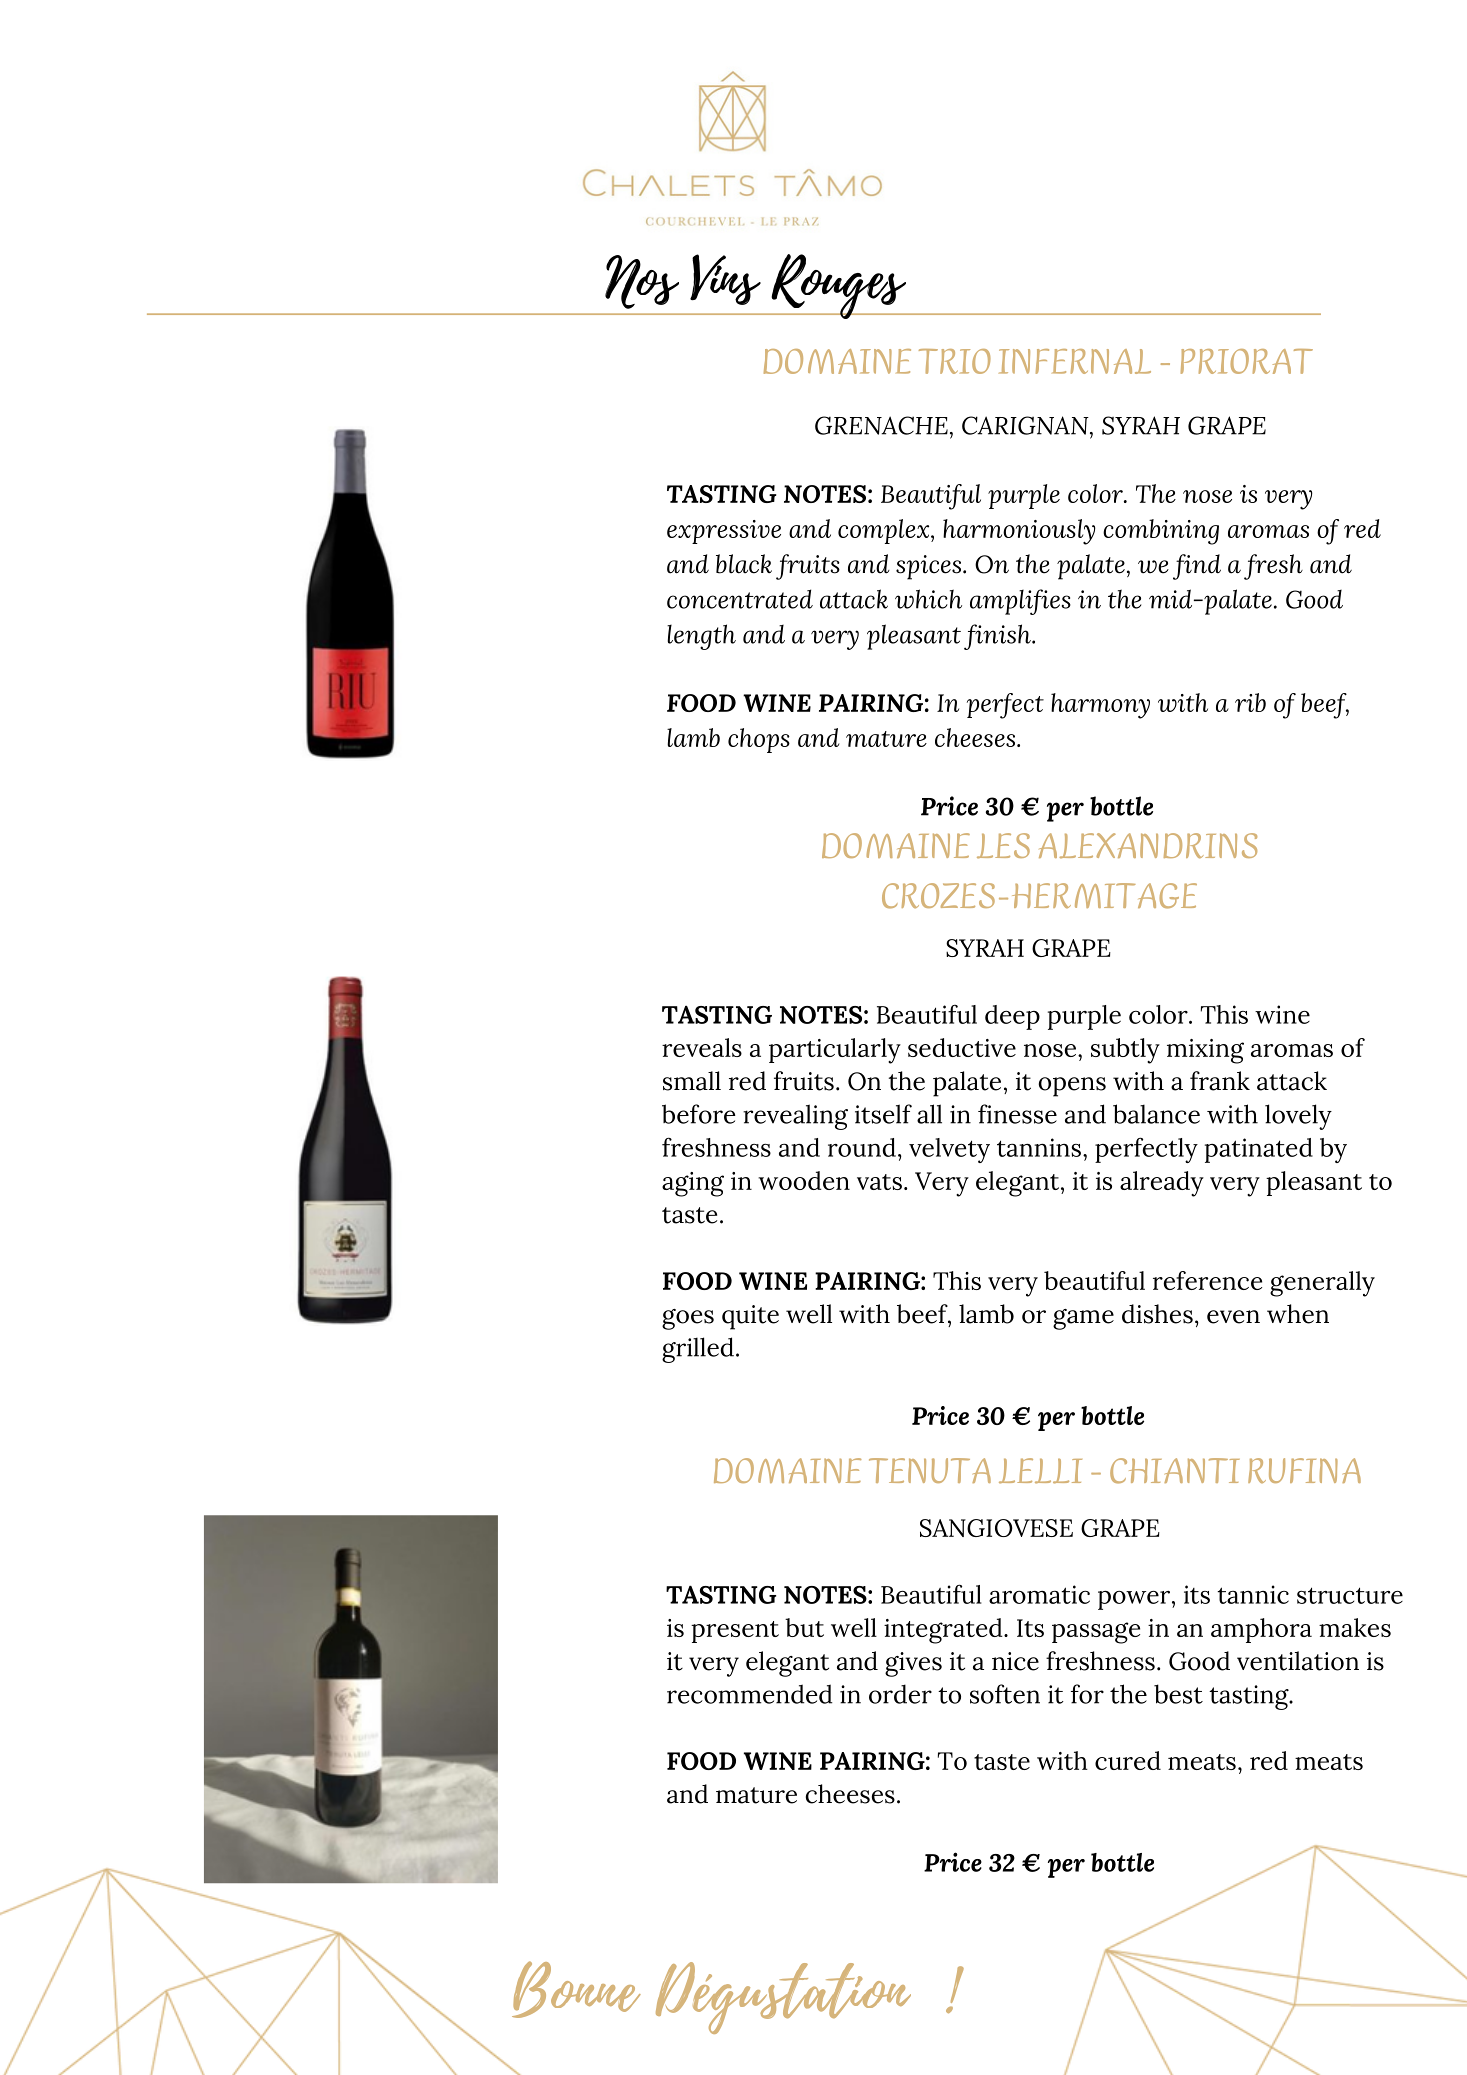  What do you see at coordinates (1083, 1319) in the screenshot?
I see `game` at bounding box center [1083, 1319].
